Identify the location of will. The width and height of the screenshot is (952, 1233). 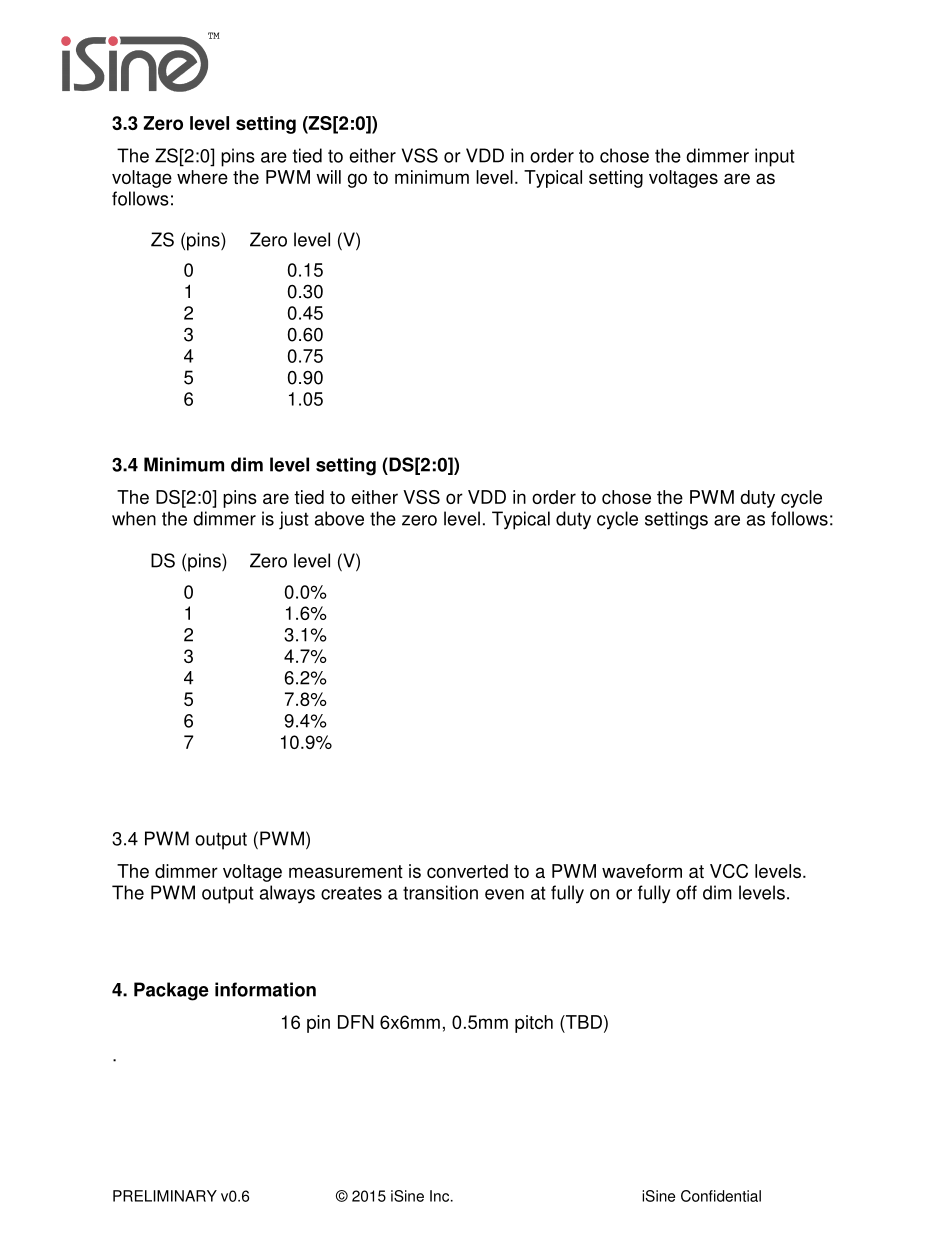
(328, 177).
